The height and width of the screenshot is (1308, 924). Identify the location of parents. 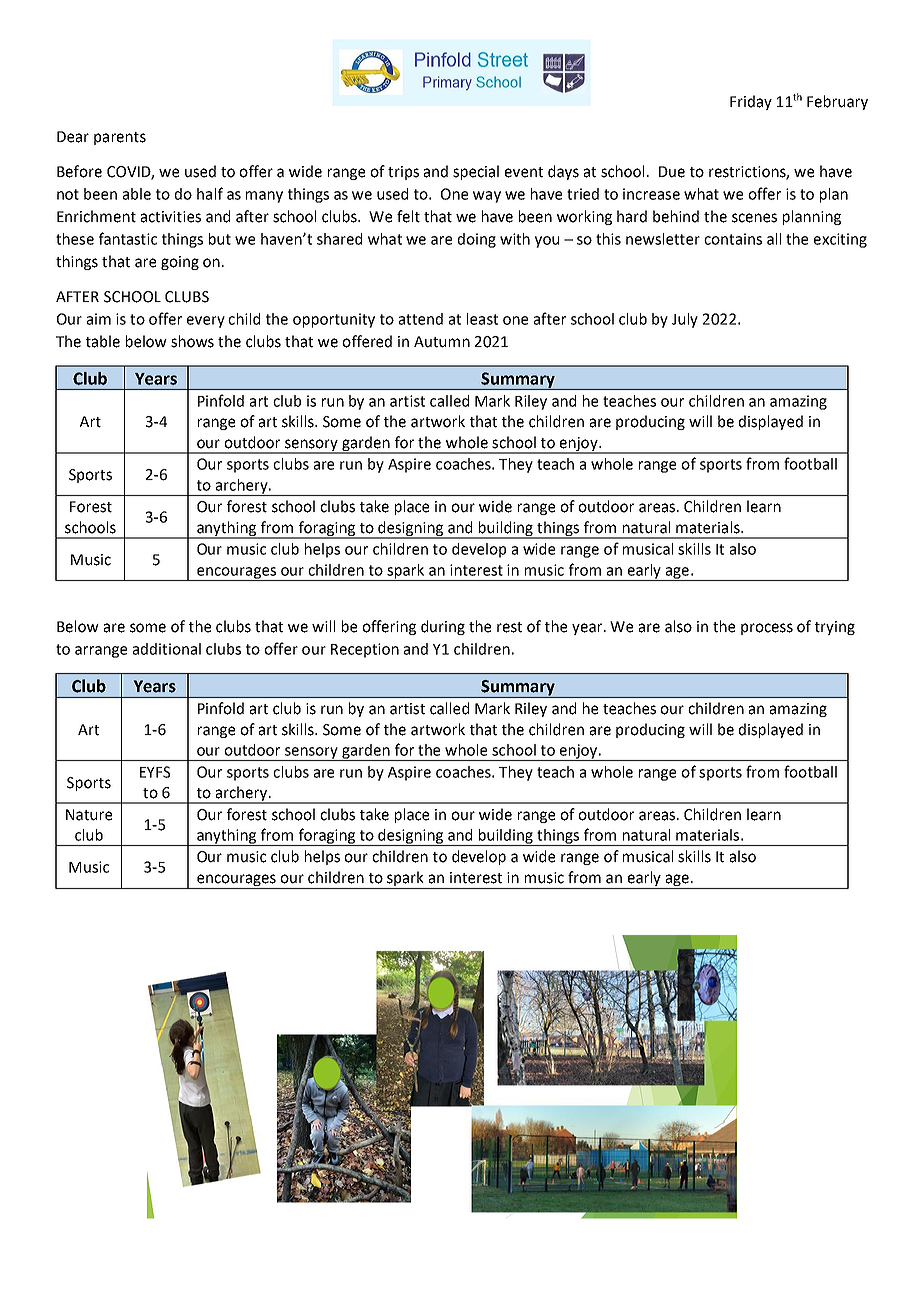
(120, 138).
